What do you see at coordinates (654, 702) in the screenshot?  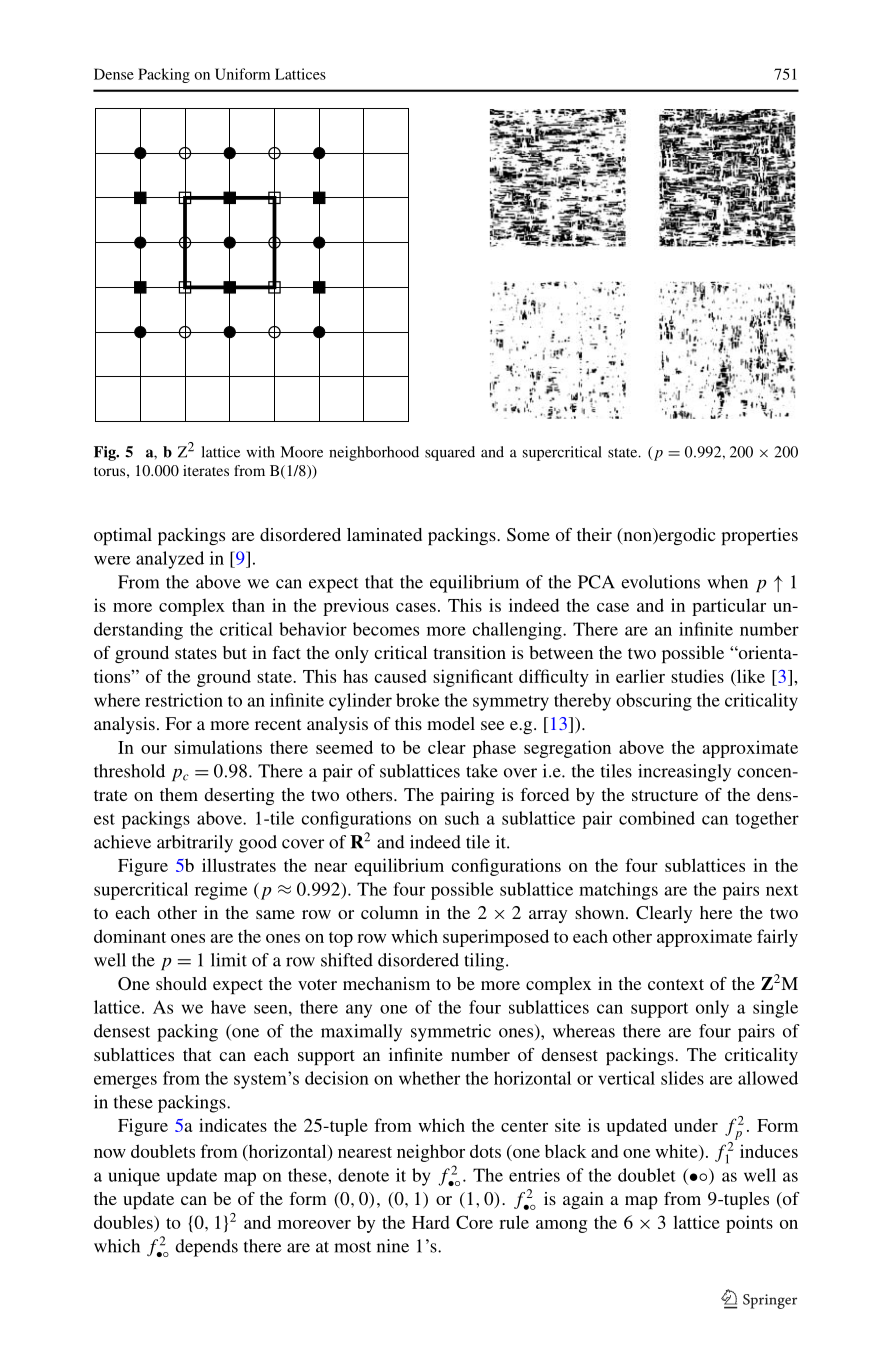 I see `obscuring` at bounding box center [654, 702].
